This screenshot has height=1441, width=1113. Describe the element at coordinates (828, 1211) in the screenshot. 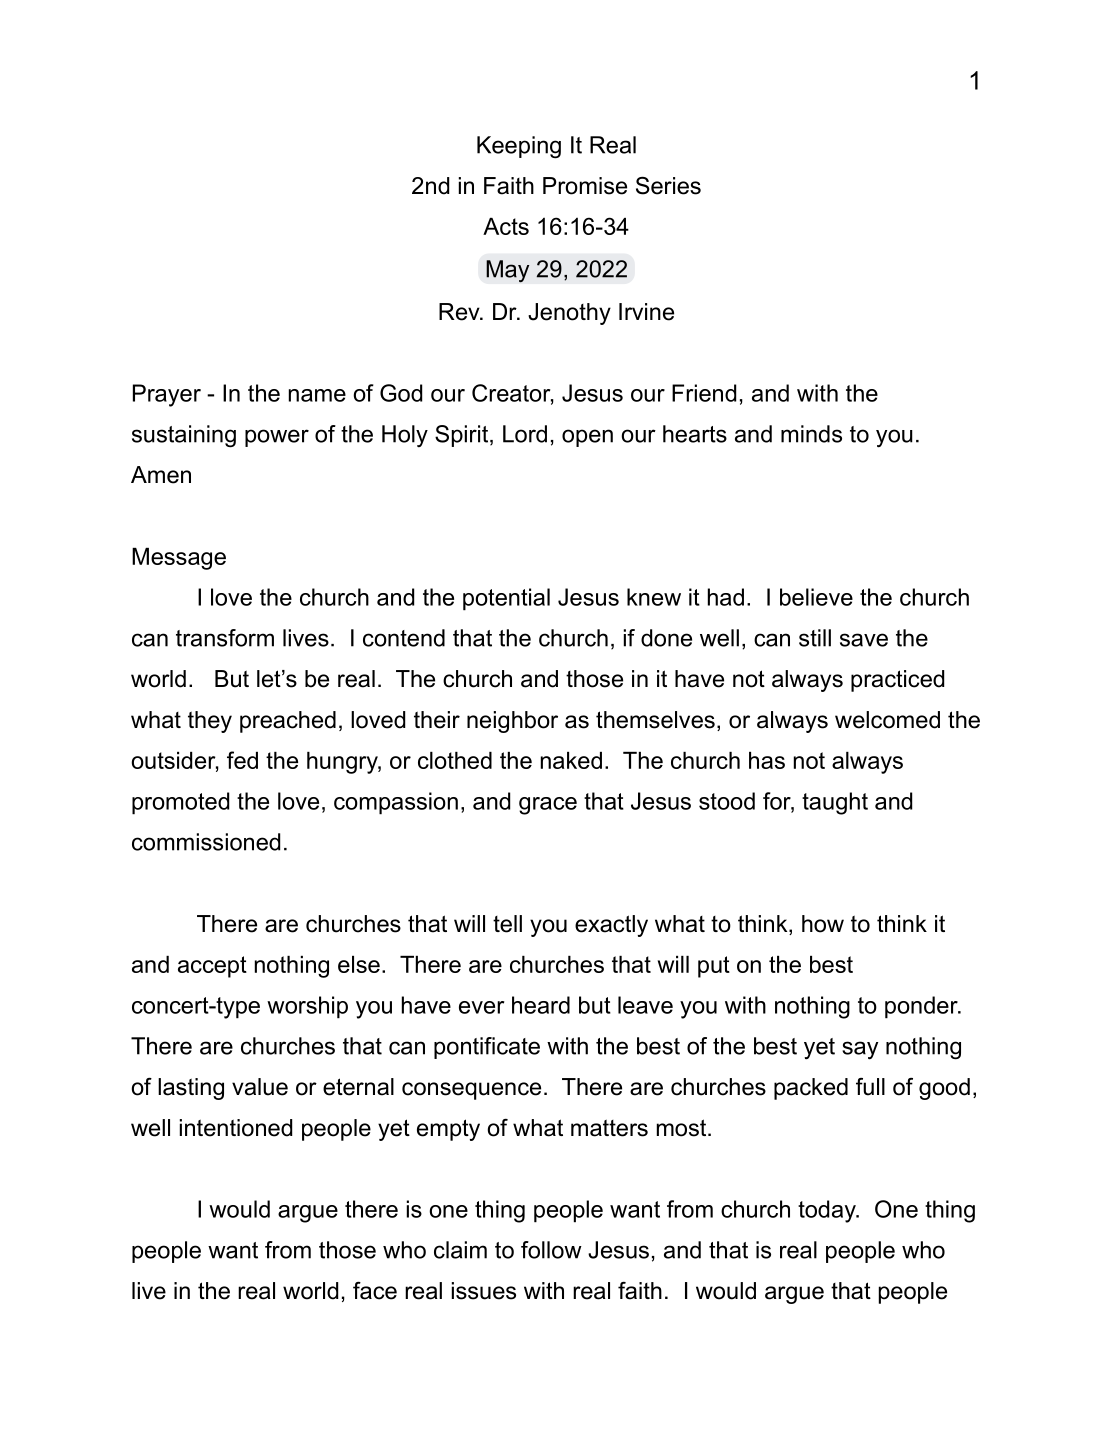

I see `today` at that location.
